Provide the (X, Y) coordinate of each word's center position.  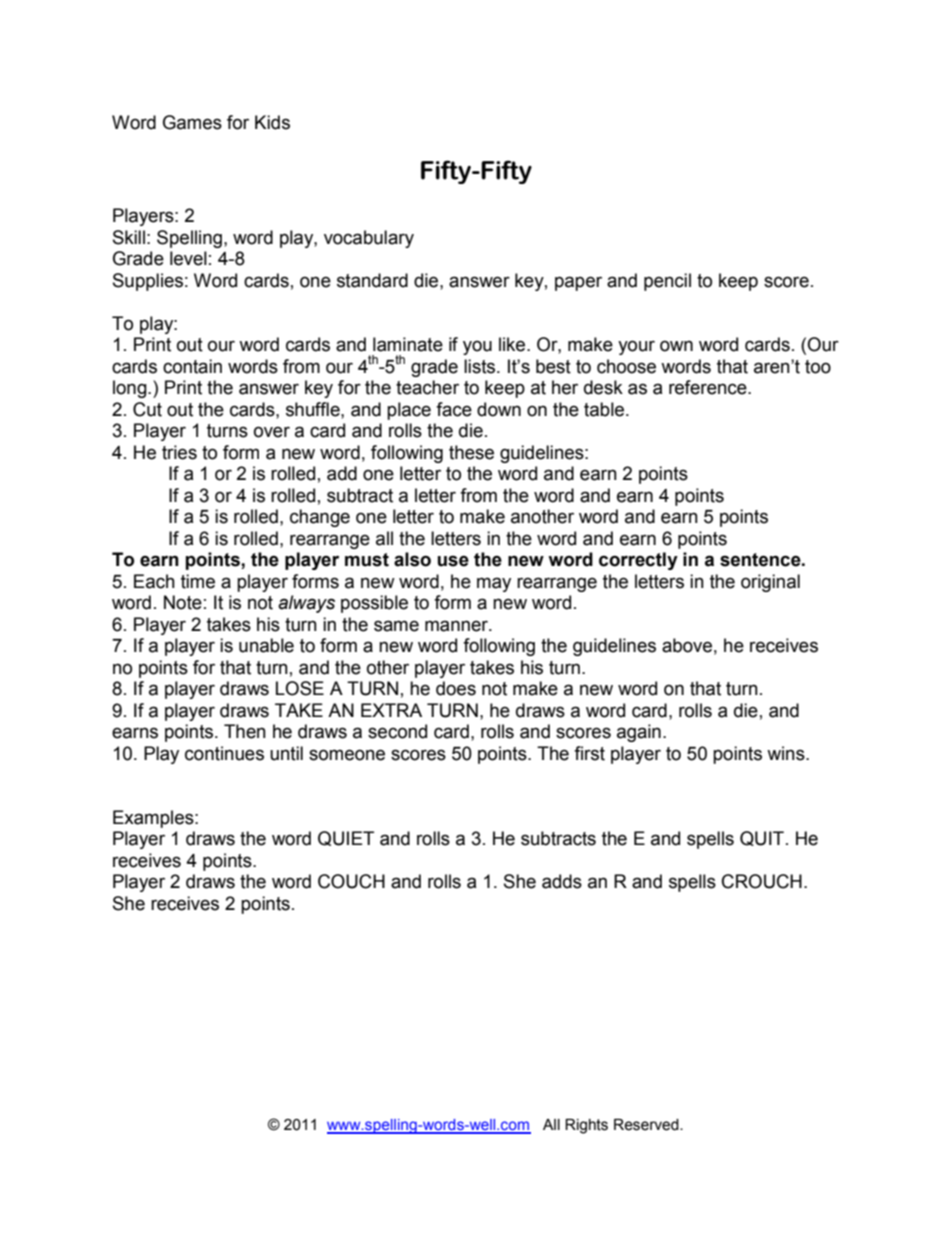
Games (192, 122)
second (397, 731)
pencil (667, 282)
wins (787, 753)
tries (179, 452)
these (471, 452)
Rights (586, 1126)
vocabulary (369, 239)
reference (709, 387)
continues (224, 753)
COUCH (351, 881)
